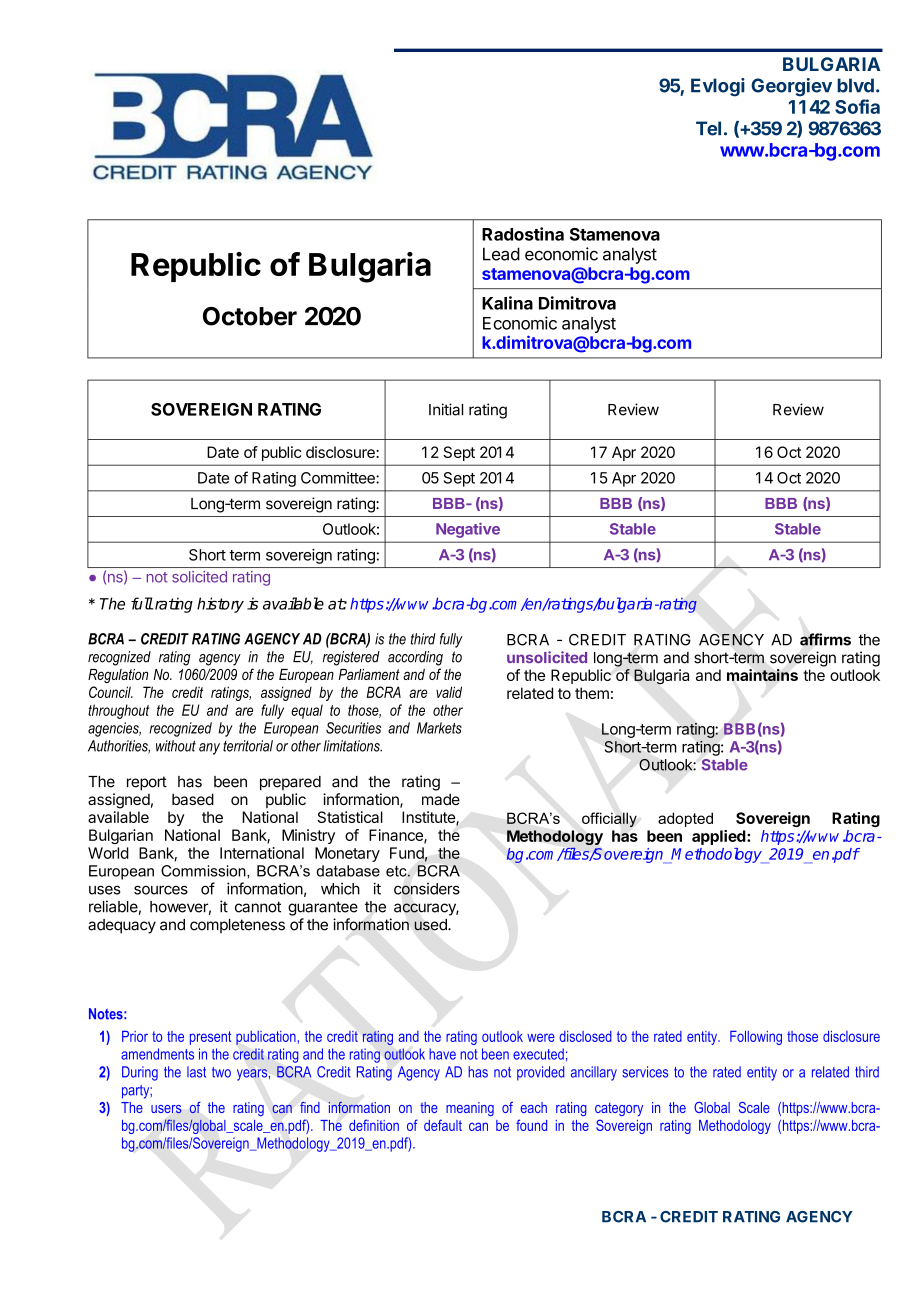  Describe the element at coordinates (250, 316) in the page. I see `October` at that location.
